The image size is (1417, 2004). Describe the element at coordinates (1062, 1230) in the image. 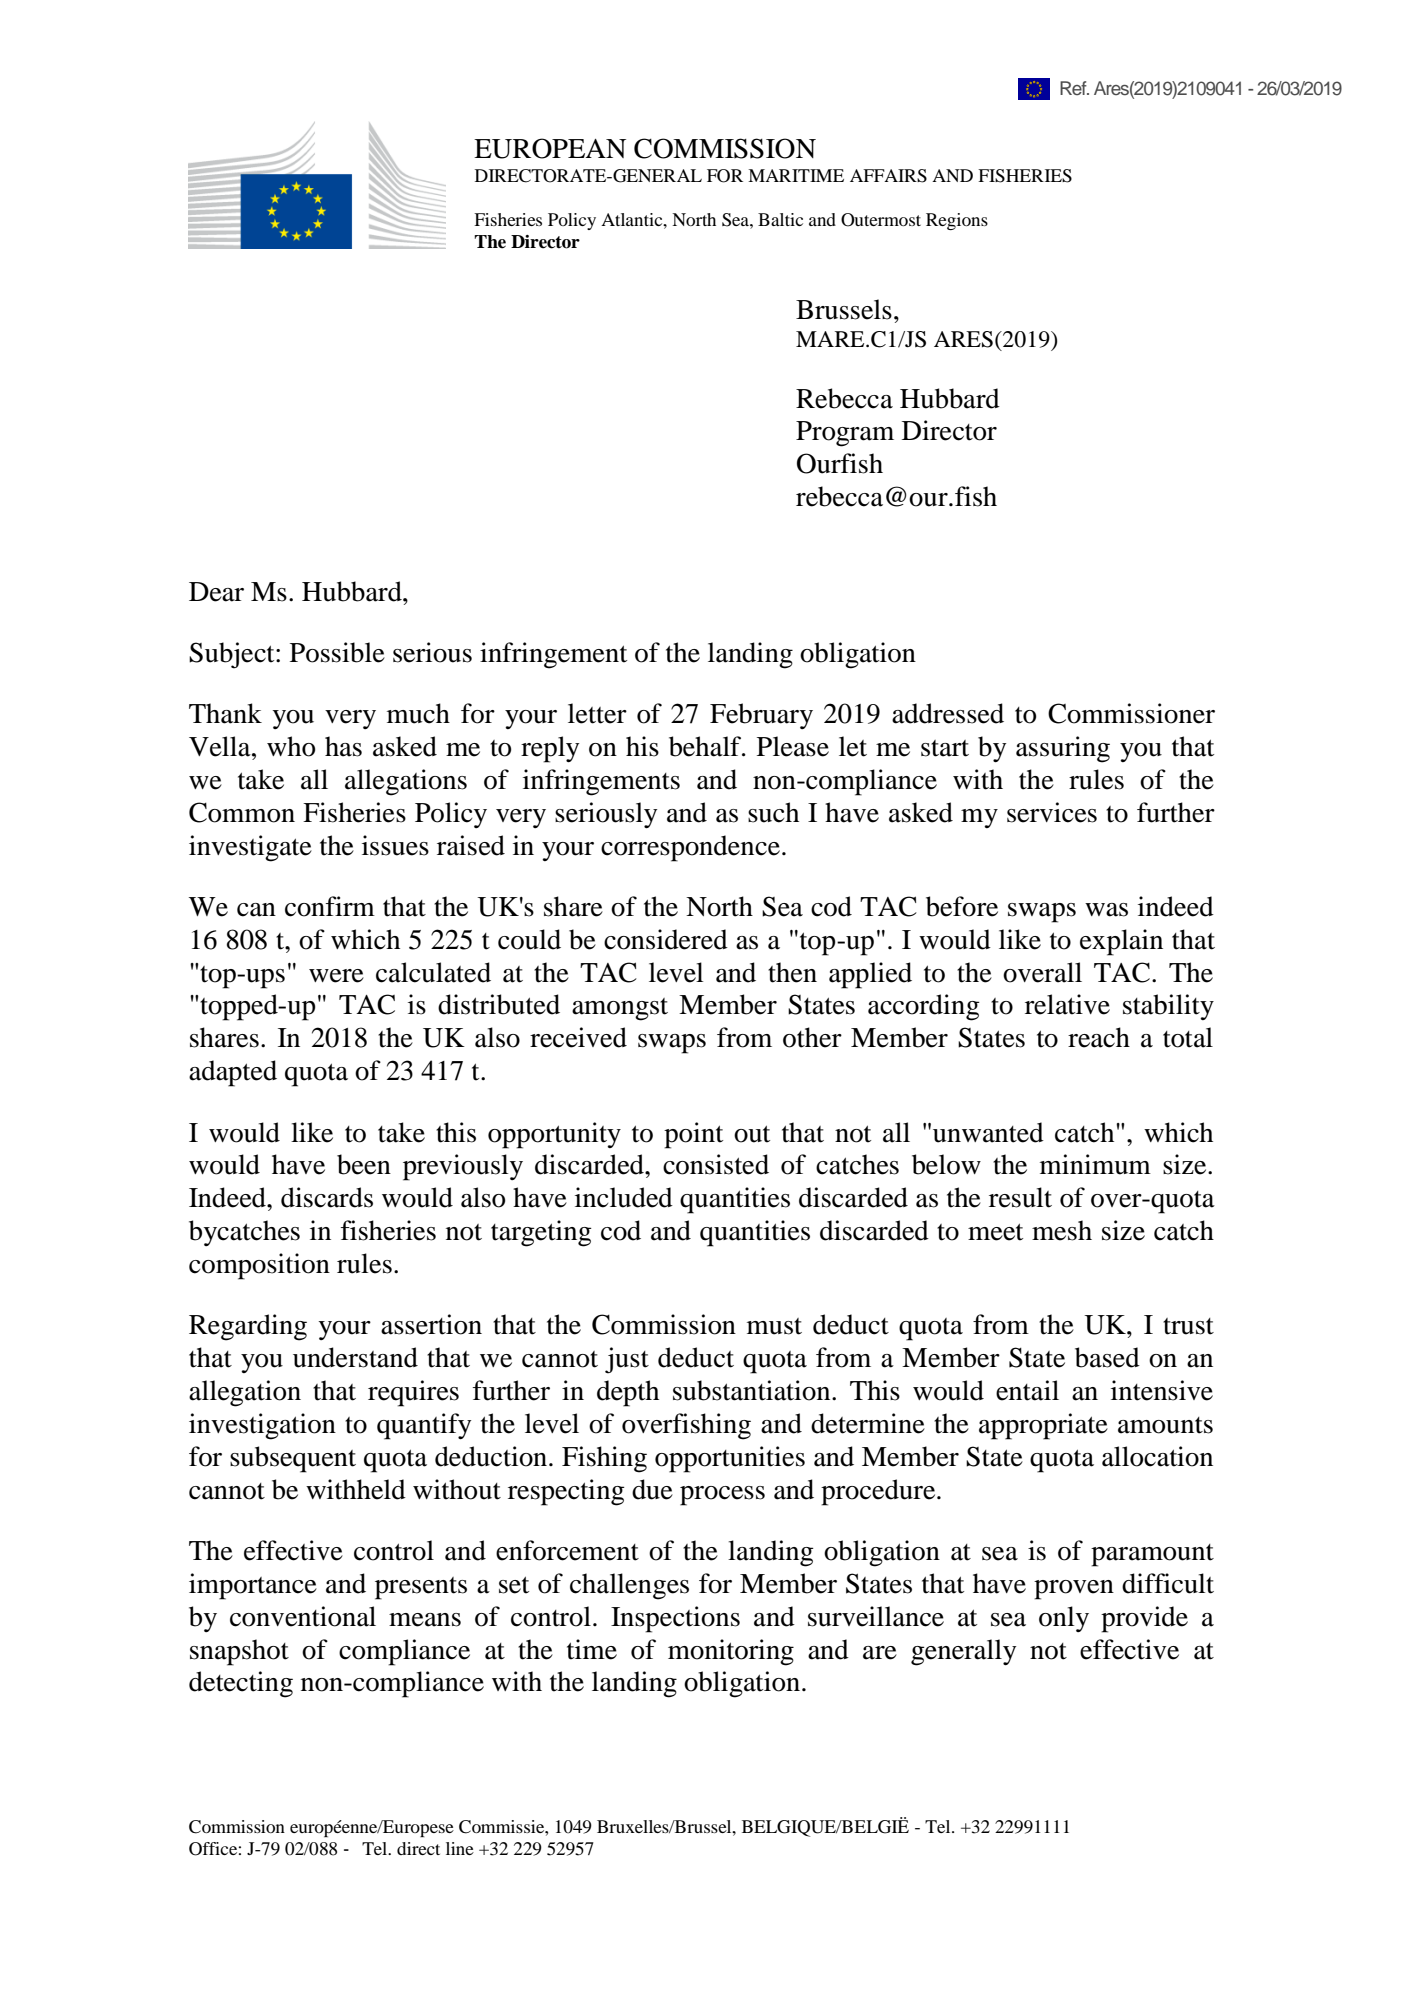

I see `mesh` at that location.
